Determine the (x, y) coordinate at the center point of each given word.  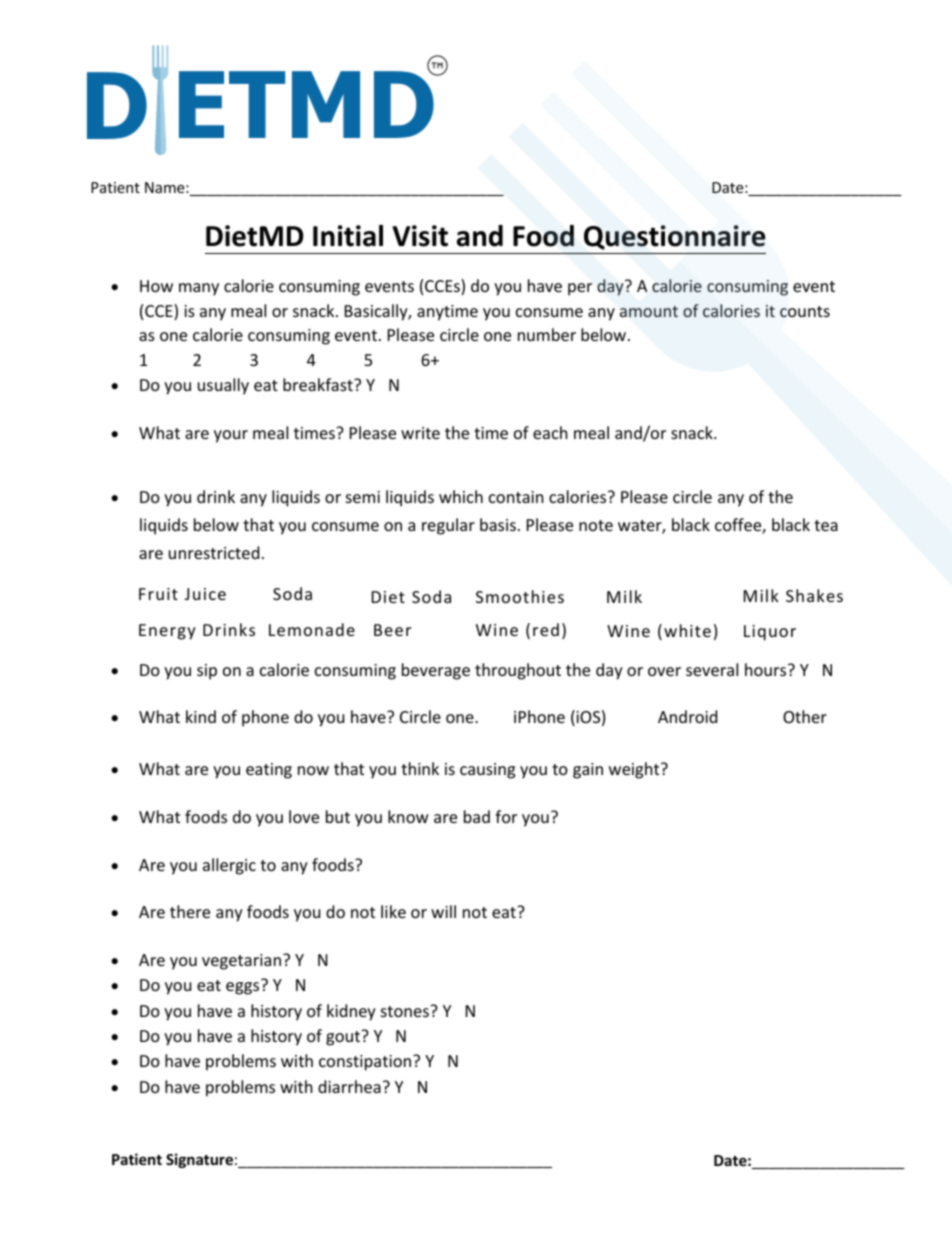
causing (487, 771)
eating (269, 771)
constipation (366, 1063)
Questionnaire (674, 237)
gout (344, 1038)
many (199, 289)
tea (826, 525)
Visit (420, 236)
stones (406, 1011)
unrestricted (214, 552)
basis (498, 524)
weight (635, 770)
